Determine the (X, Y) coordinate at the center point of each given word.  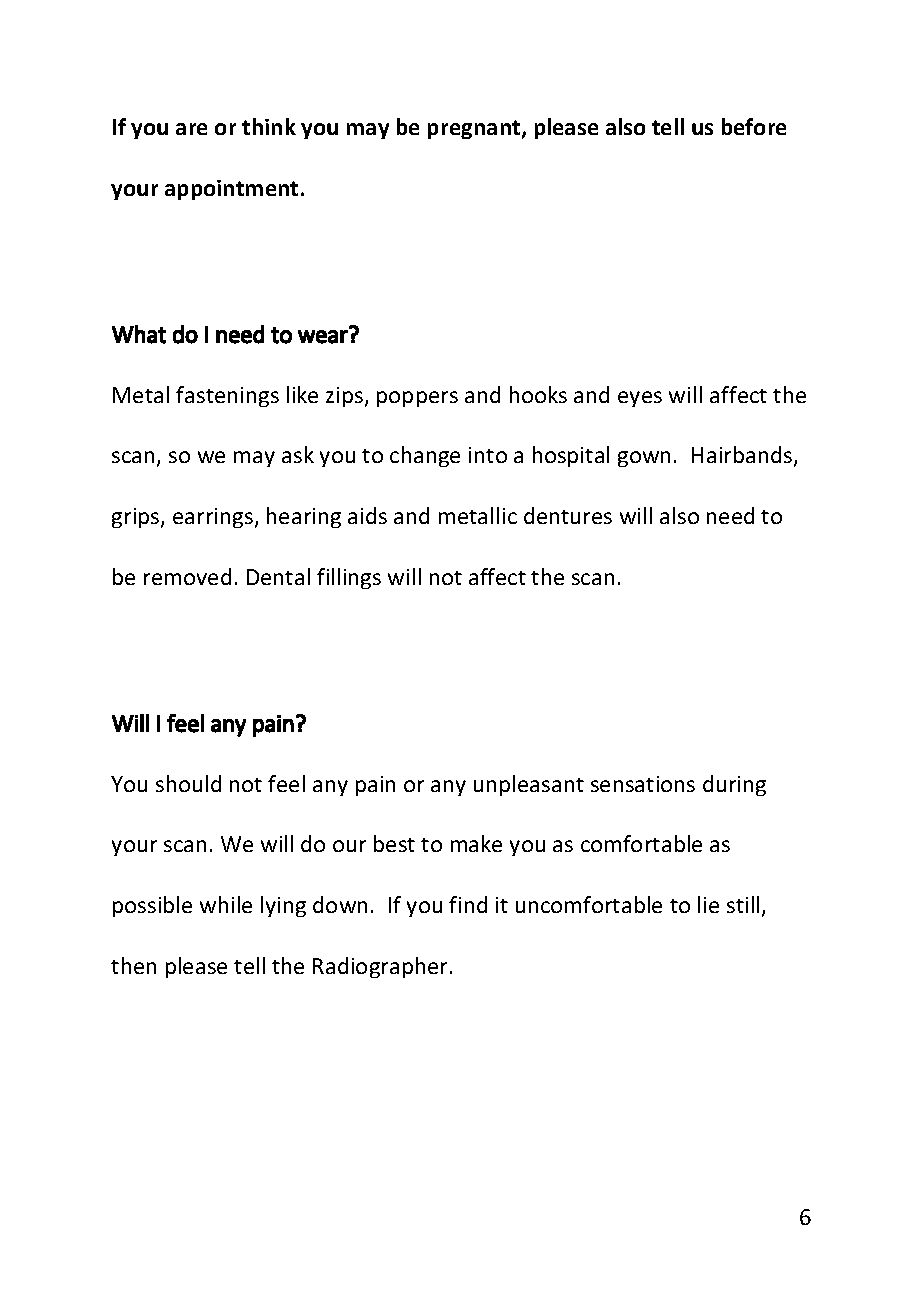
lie (708, 904)
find (468, 904)
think (269, 126)
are (191, 129)
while (226, 904)
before (754, 126)
